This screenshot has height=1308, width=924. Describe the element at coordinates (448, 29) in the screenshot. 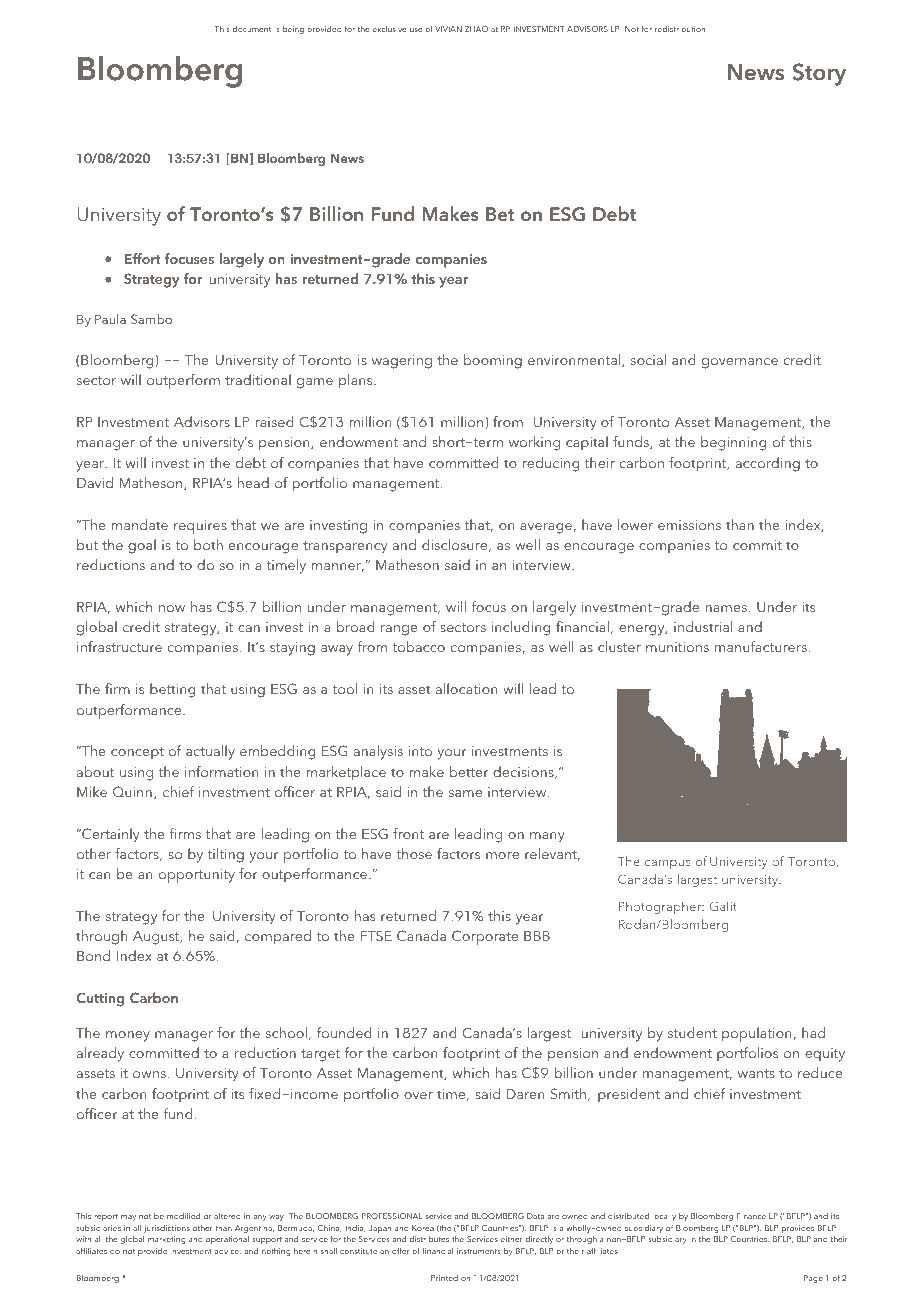

I see `VIVIAN` at that location.
